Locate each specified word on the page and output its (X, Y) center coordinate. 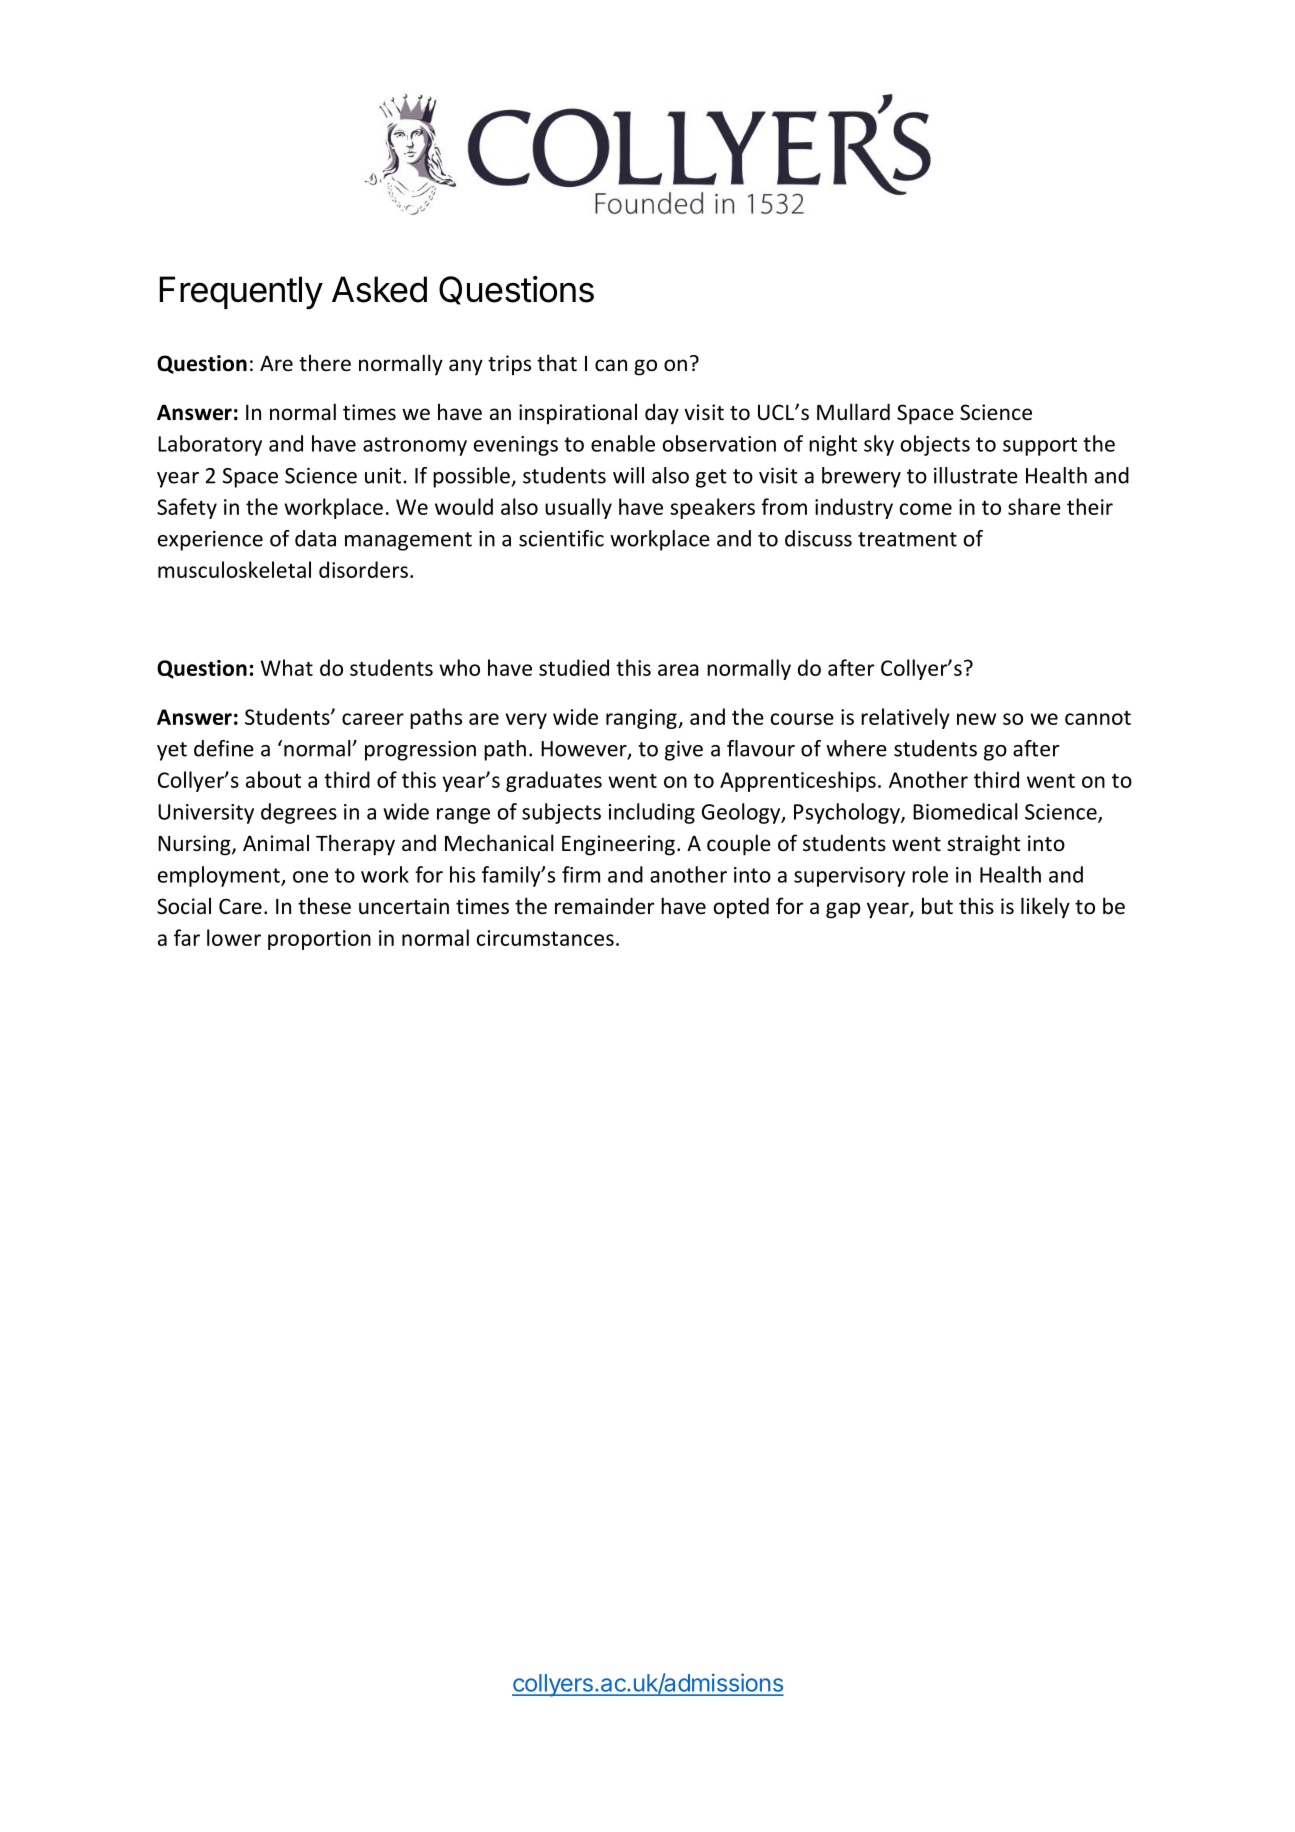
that (557, 362)
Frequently (241, 293)
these (324, 906)
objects (935, 445)
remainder (604, 906)
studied (574, 667)
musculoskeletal (234, 569)
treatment (907, 539)
